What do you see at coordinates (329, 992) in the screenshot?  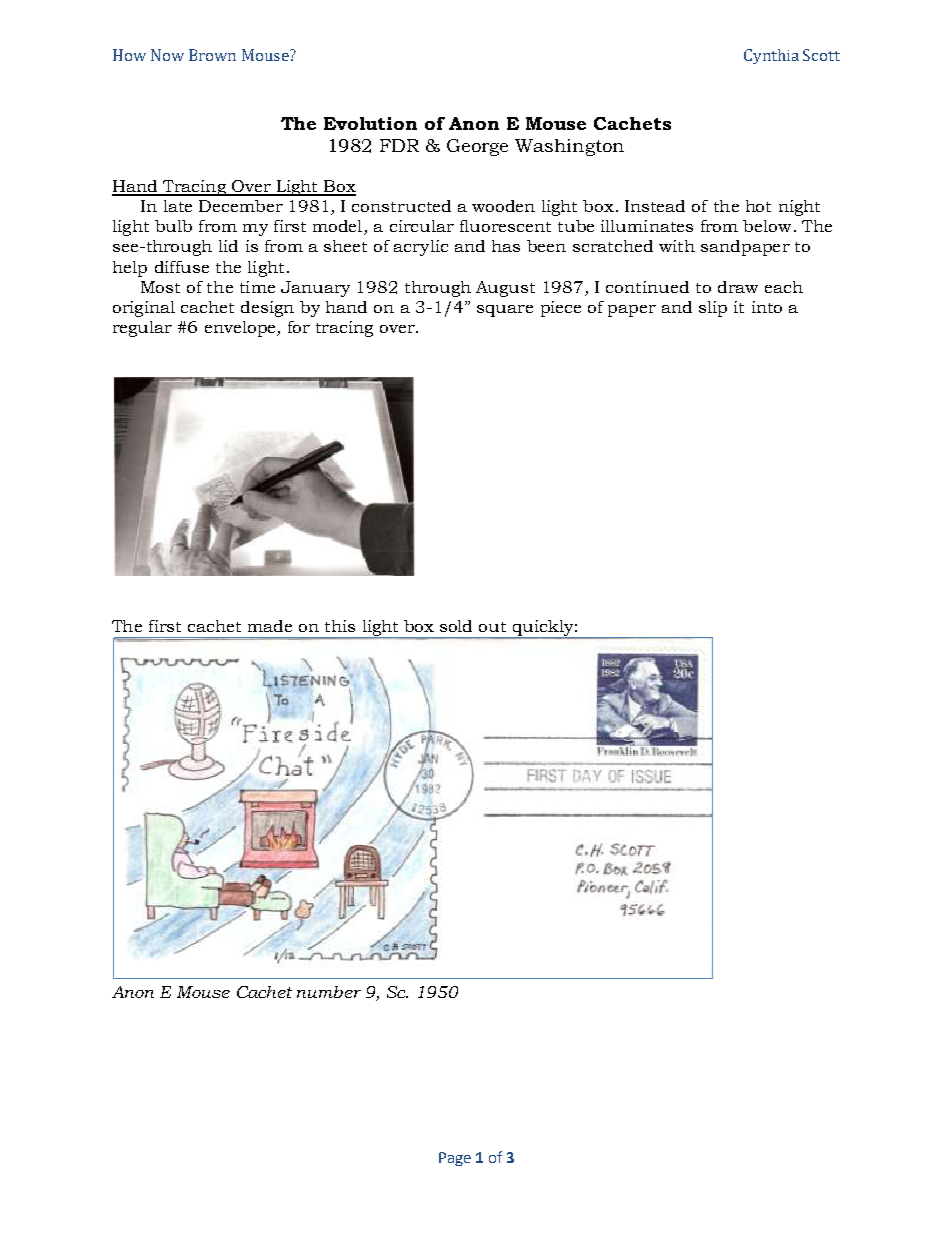 I see `number` at bounding box center [329, 992].
